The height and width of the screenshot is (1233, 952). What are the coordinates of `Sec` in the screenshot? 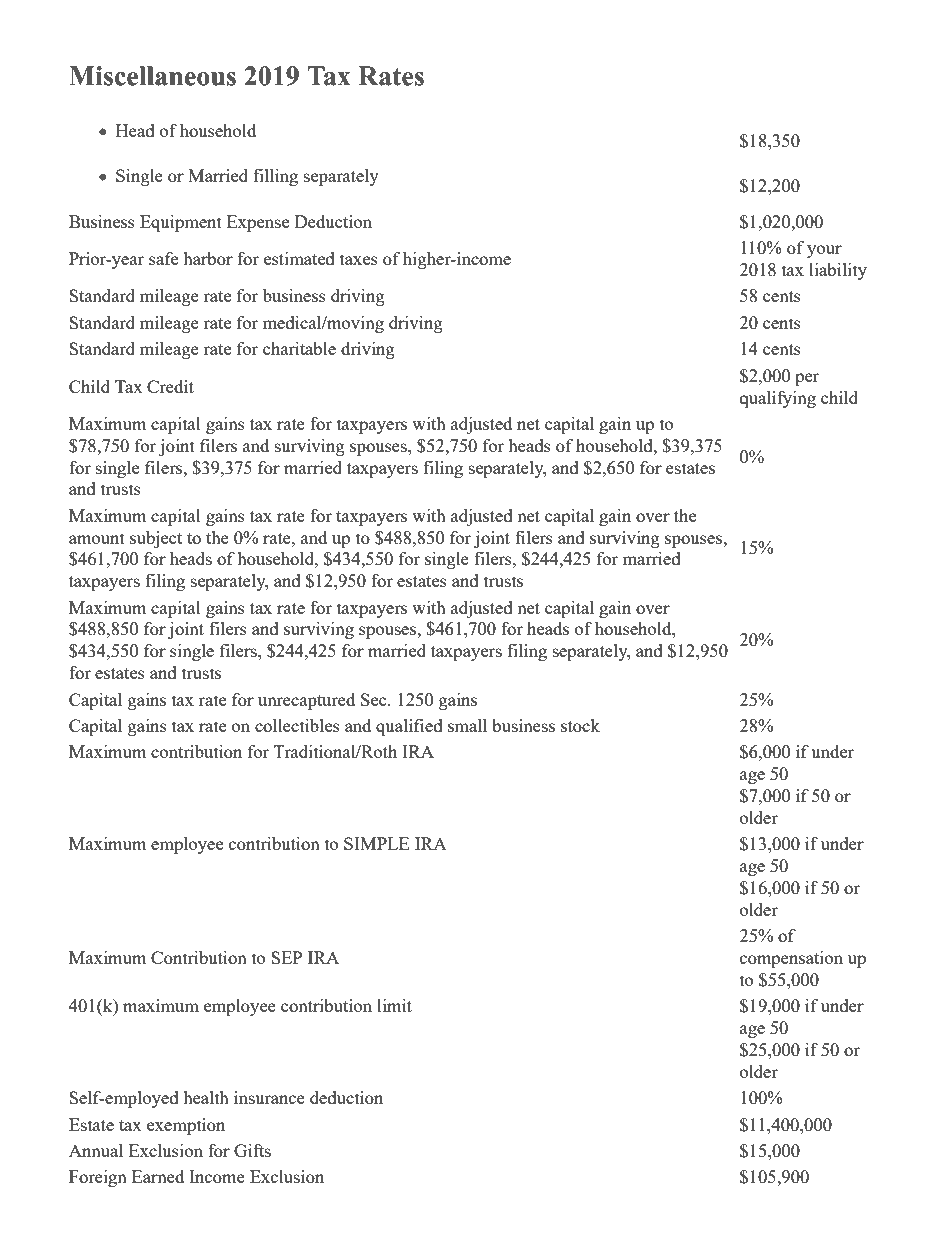 It's located at (375, 699).
